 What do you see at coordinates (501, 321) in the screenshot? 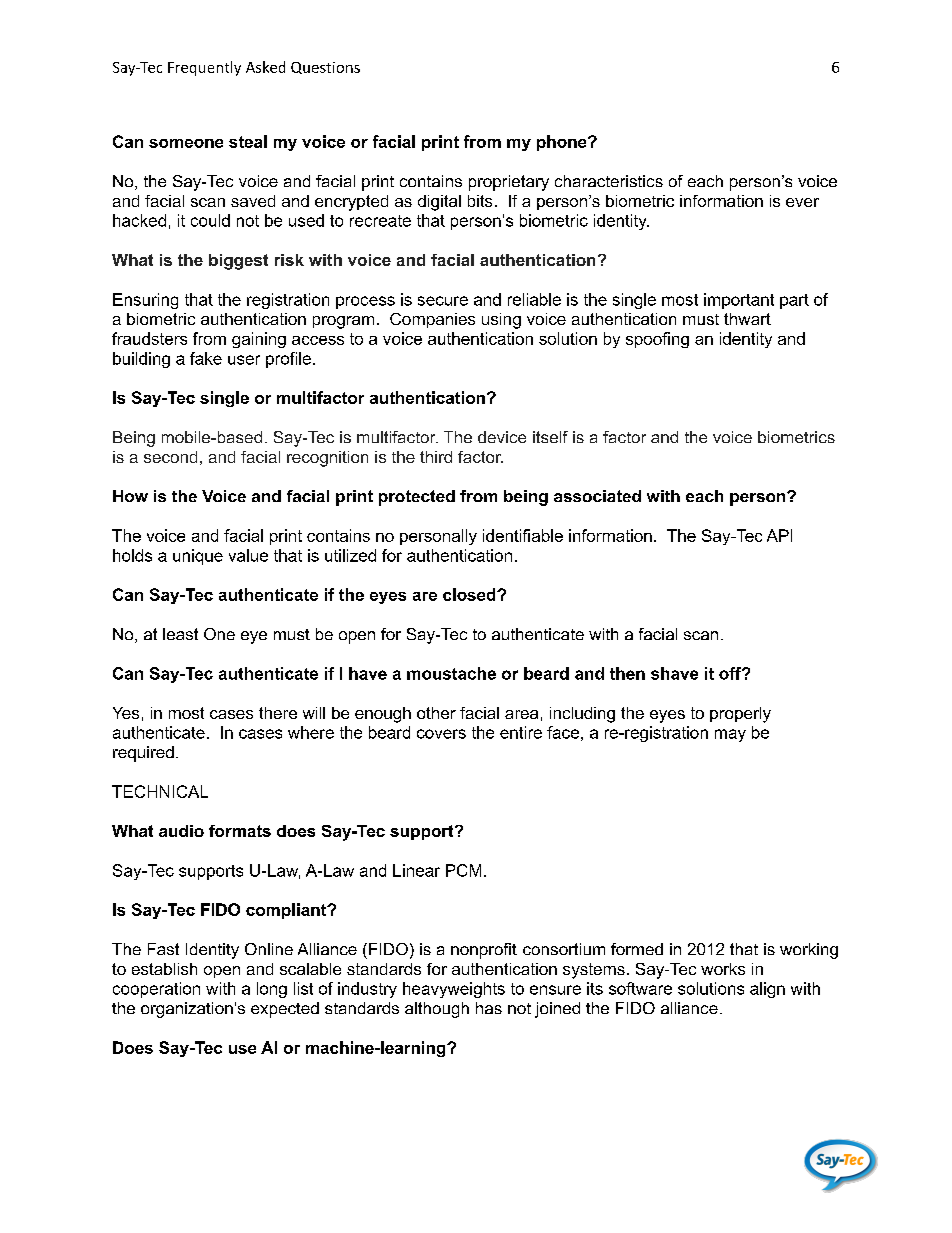
I see `using` at bounding box center [501, 321].
